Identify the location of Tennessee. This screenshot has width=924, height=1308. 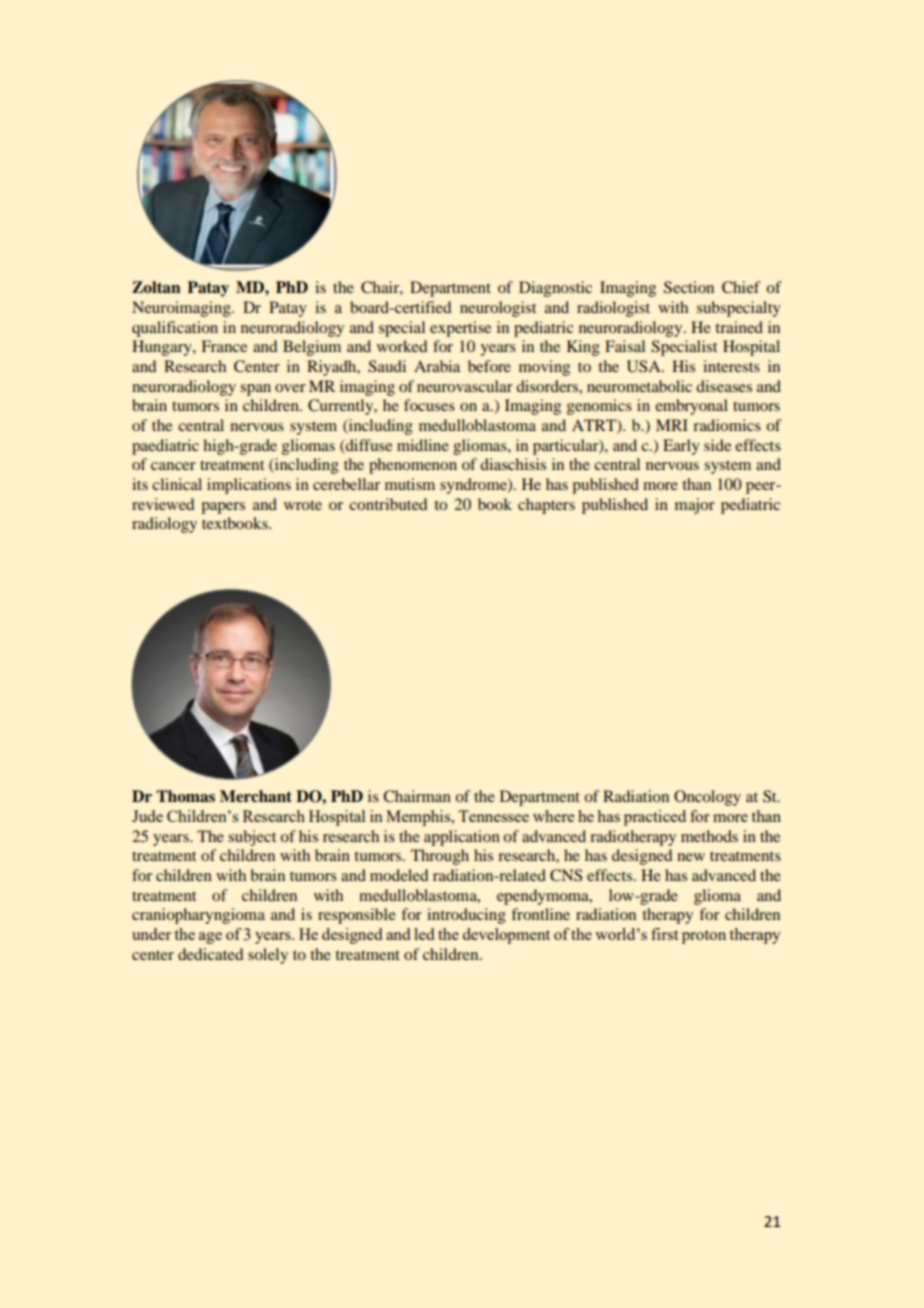
(494, 816).
